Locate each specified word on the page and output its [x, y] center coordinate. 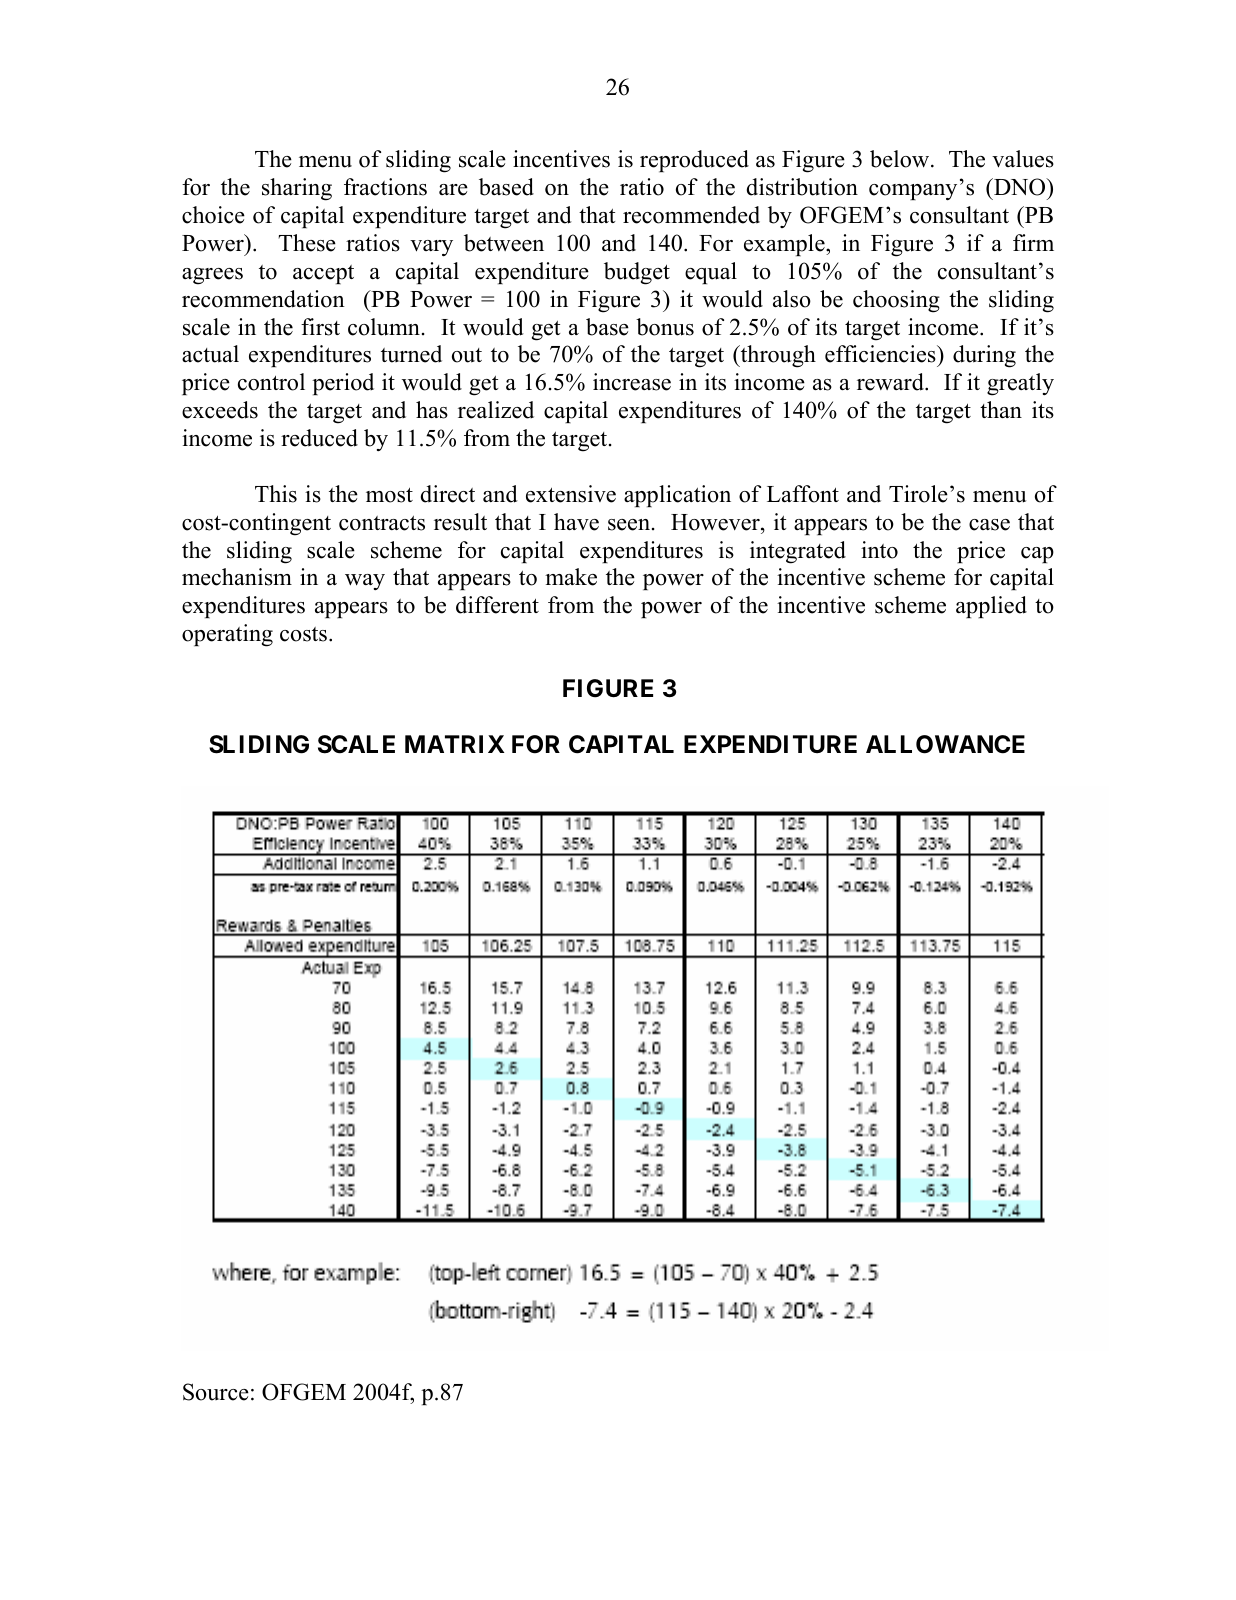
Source [216, 1392]
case [989, 525]
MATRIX [455, 744]
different [497, 605]
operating [227, 635]
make [571, 577]
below [901, 159]
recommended [691, 215]
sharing [297, 189]
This [276, 494]
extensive [571, 494]
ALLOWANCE [945, 744]
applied [991, 607]
